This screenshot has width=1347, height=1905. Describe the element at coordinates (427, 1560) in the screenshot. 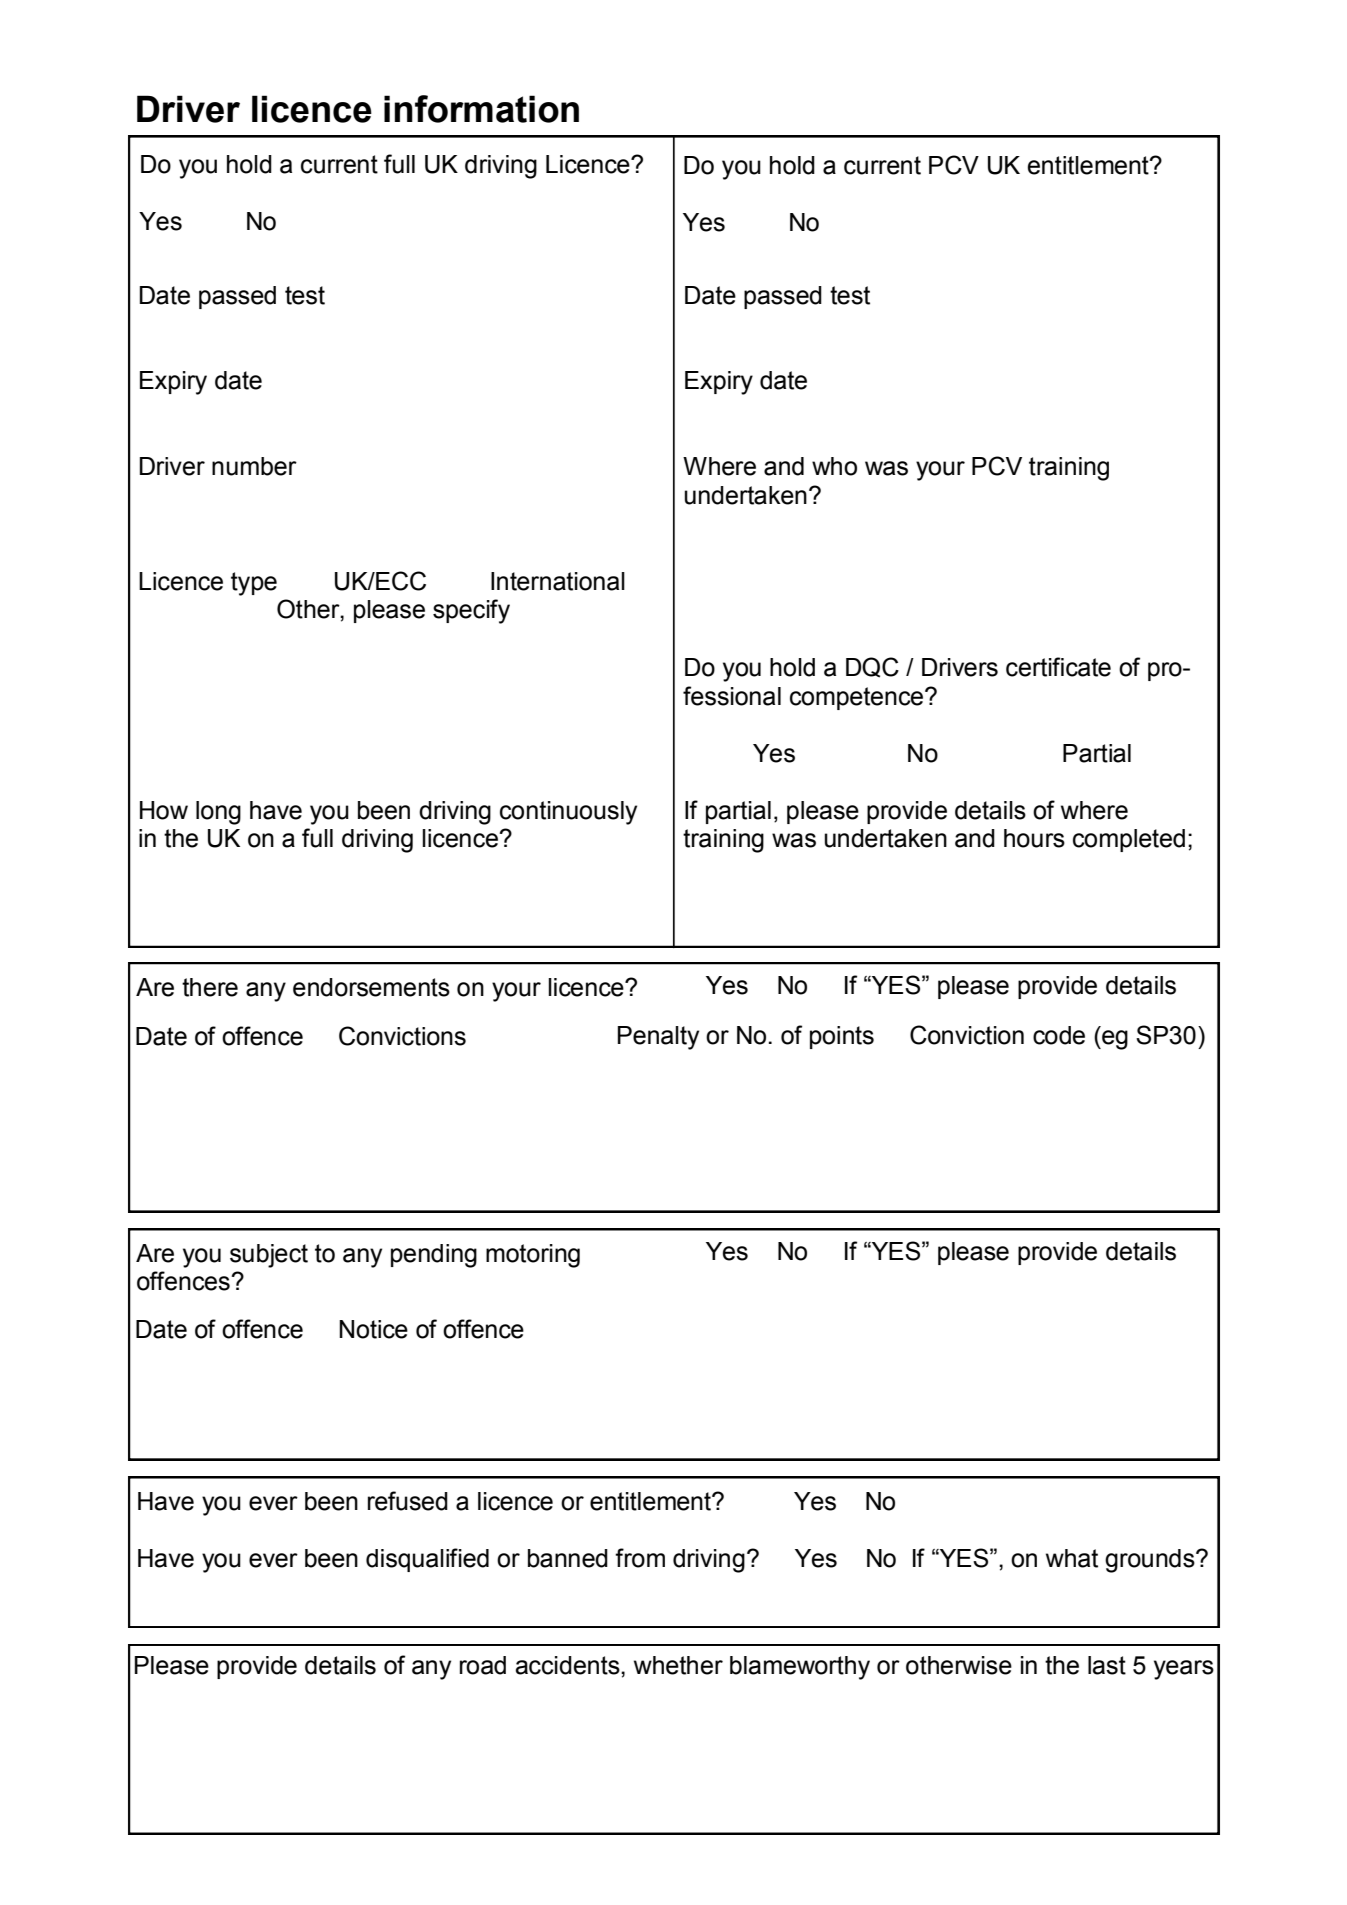

I see `disqualified` at that location.
